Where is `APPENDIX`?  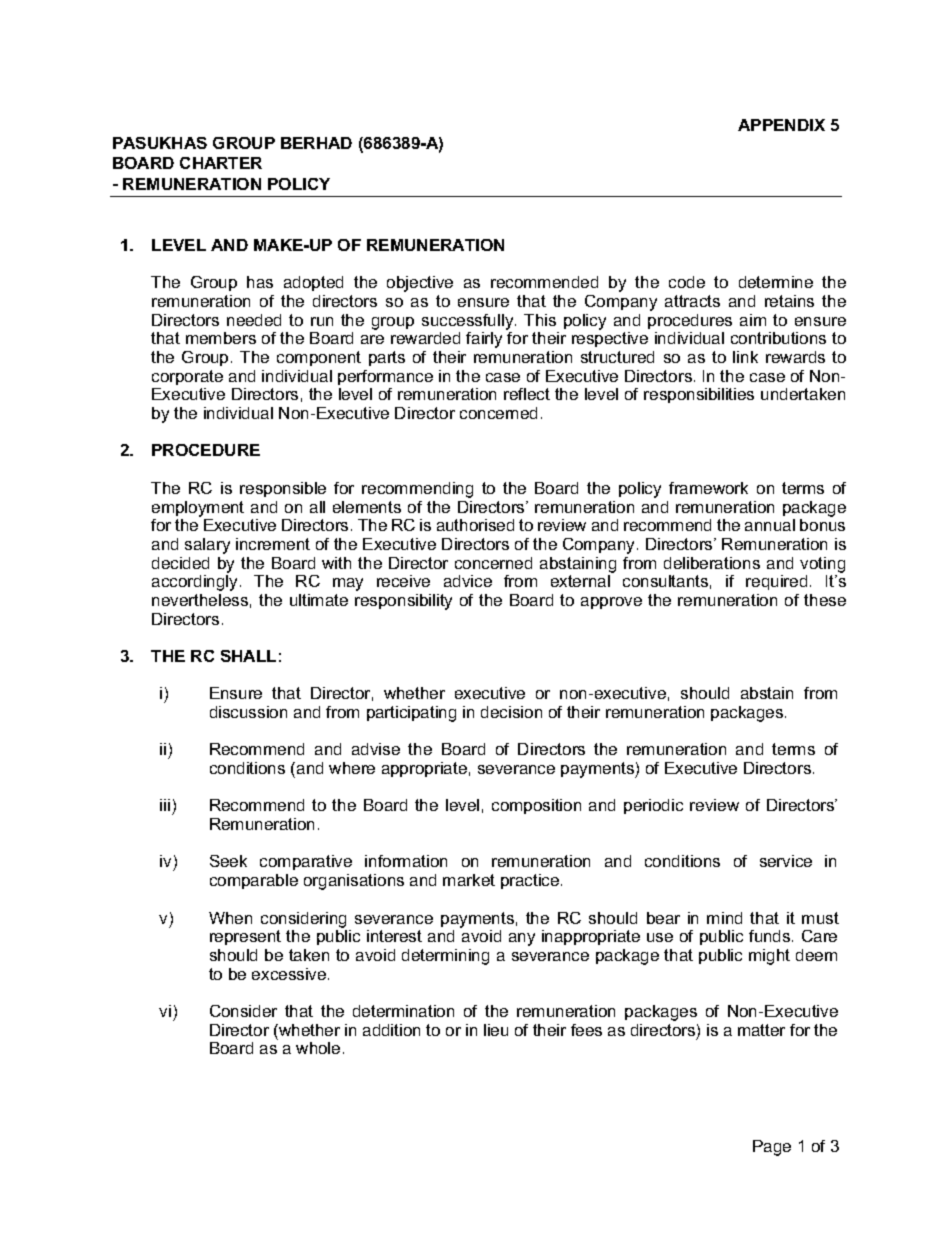 APPENDIX is located at coordinates (781, 125).
